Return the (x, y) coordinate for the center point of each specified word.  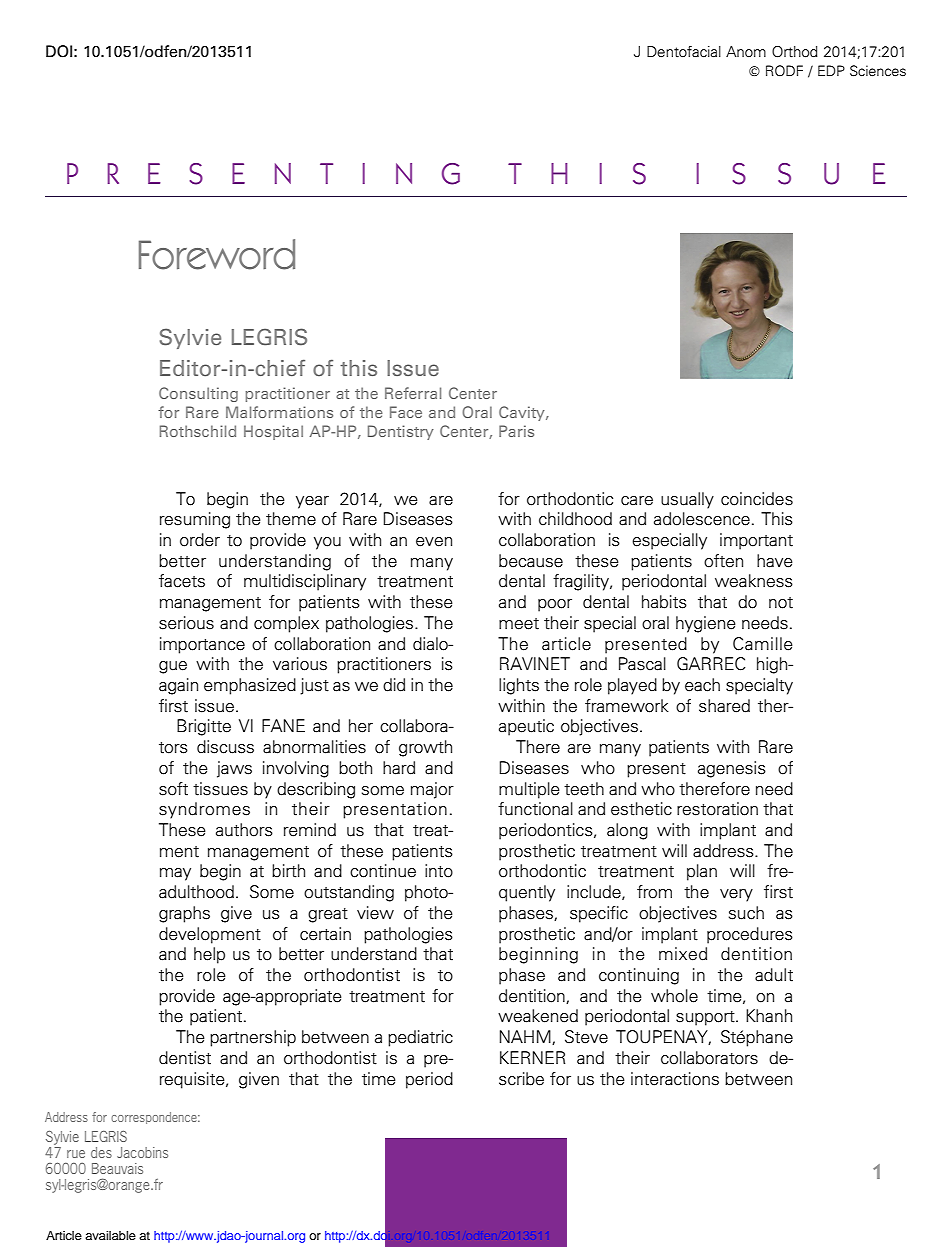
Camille (763, 644)
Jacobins (142, 1152)
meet (519, 624)
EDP (831, 70)
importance (202, 645)
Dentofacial (684, 52)
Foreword (217, 254)
